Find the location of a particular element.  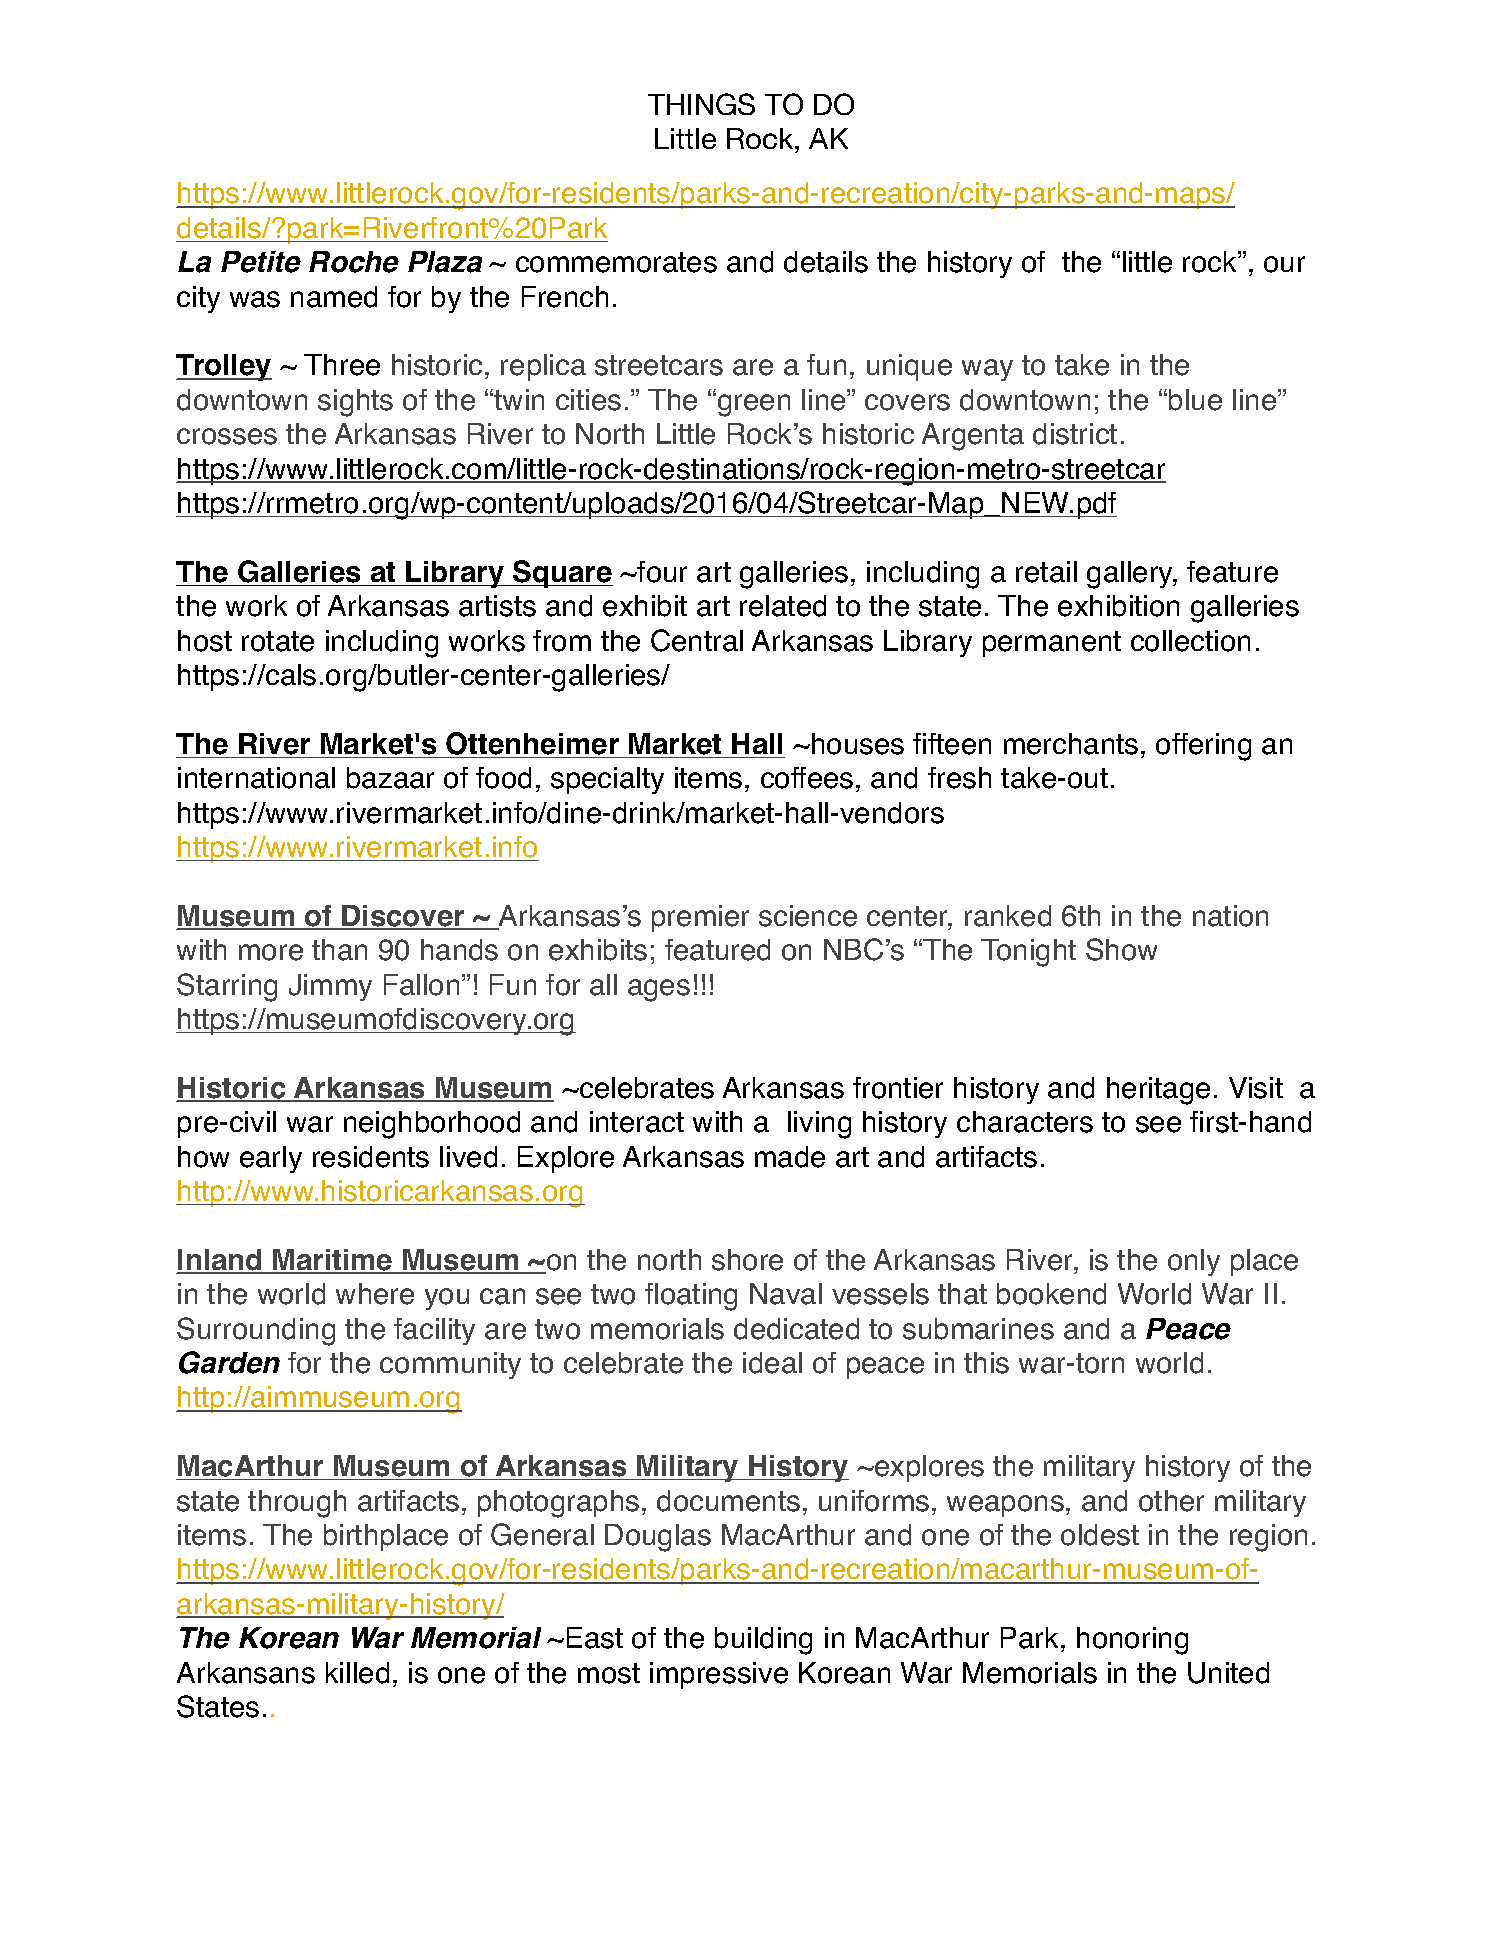

building is located at coordinates (763, 1641).
